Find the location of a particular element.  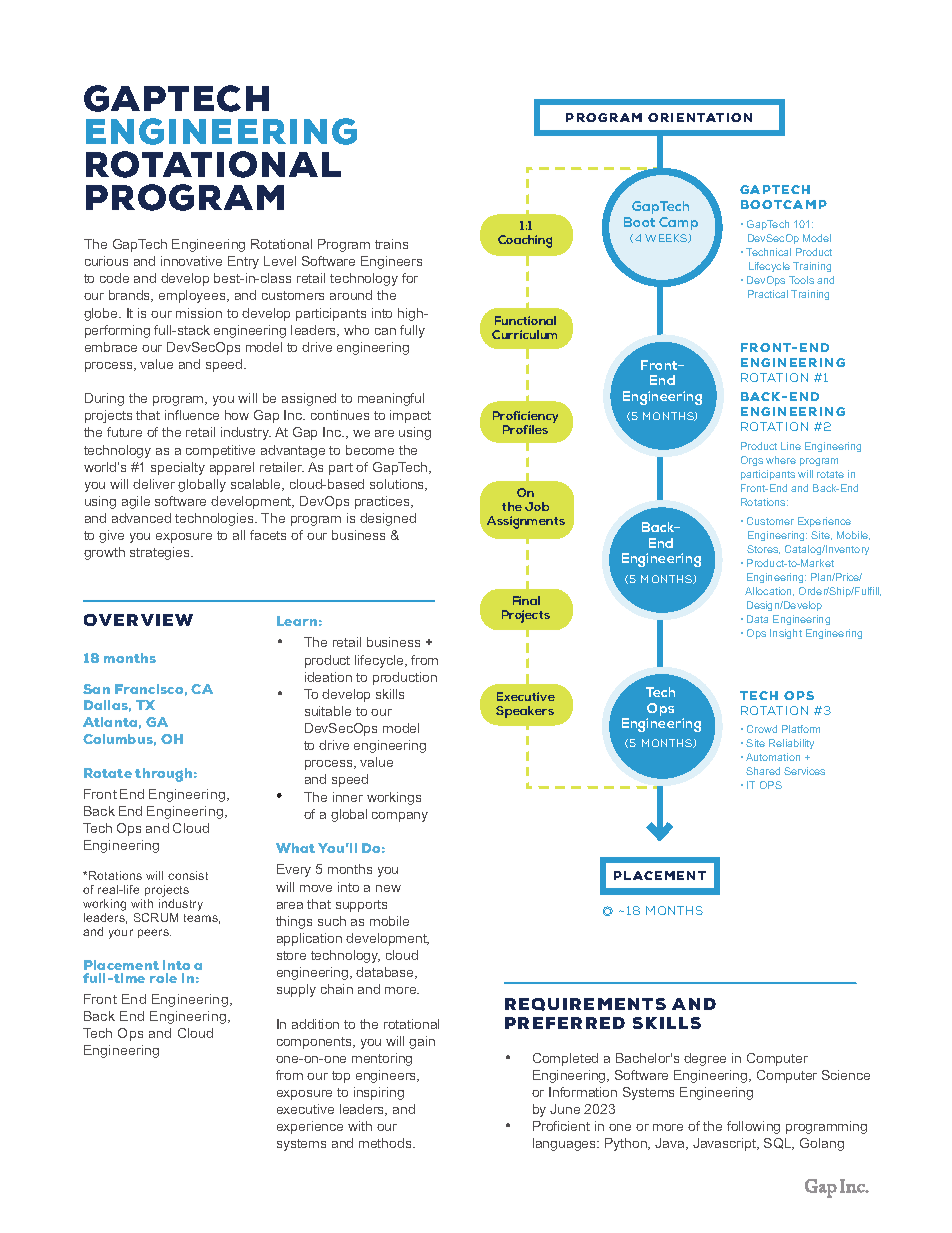

Insight is located at coordinates (786, 634).
